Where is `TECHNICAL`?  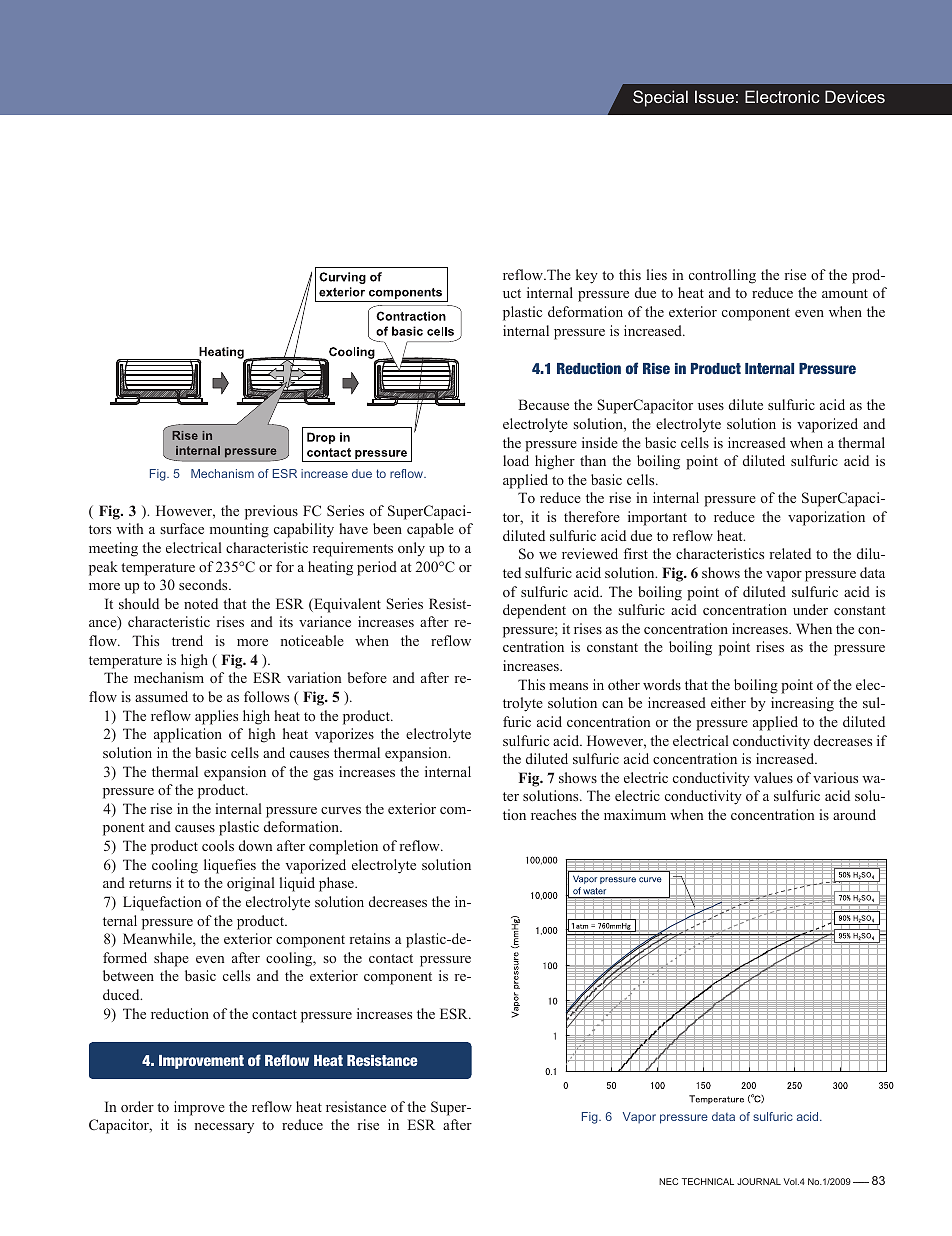 TECHNICAL is located at coordinates (708, 1181).
